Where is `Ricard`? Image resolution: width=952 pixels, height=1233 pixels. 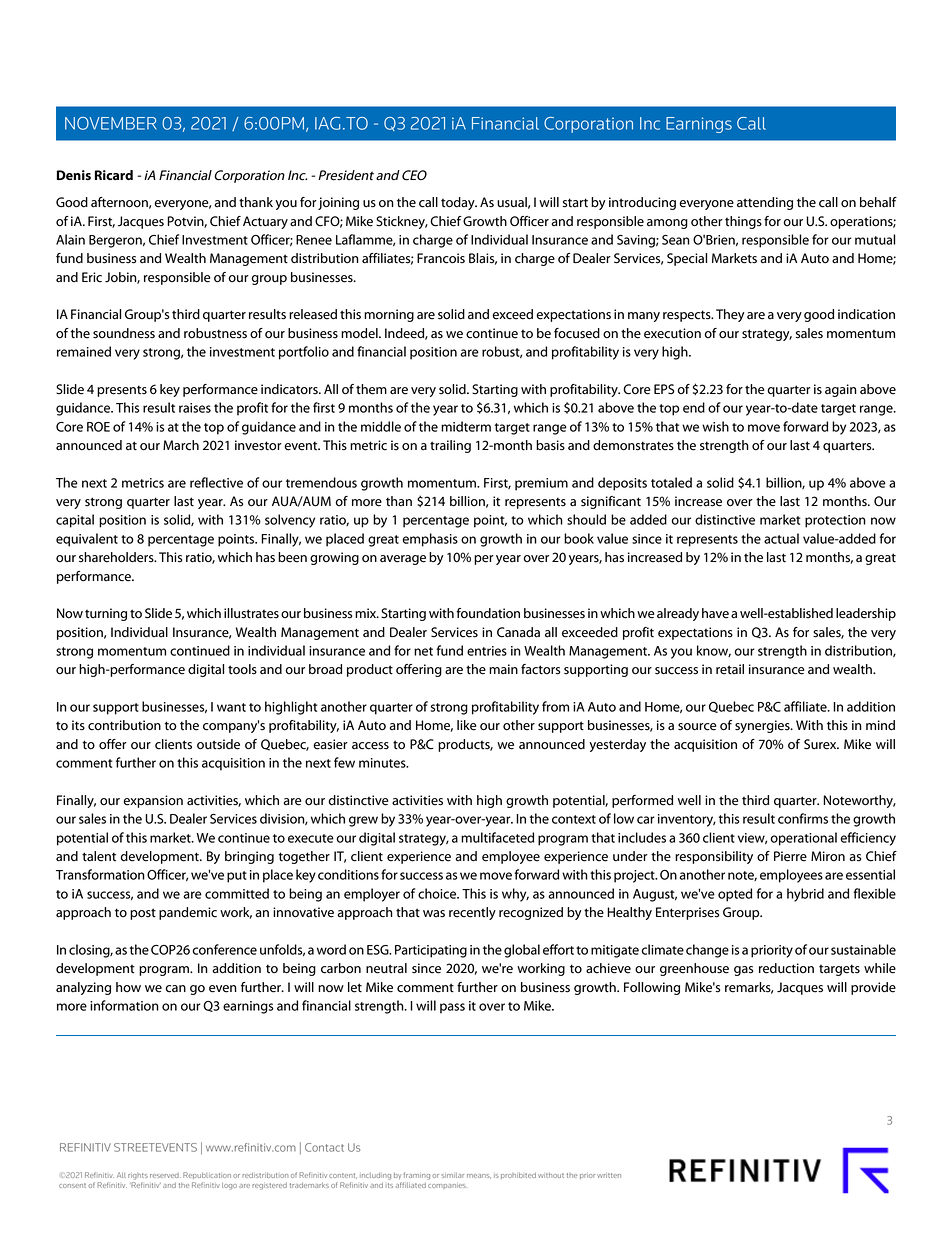
Ricard is located at coordinates (114, 175).
